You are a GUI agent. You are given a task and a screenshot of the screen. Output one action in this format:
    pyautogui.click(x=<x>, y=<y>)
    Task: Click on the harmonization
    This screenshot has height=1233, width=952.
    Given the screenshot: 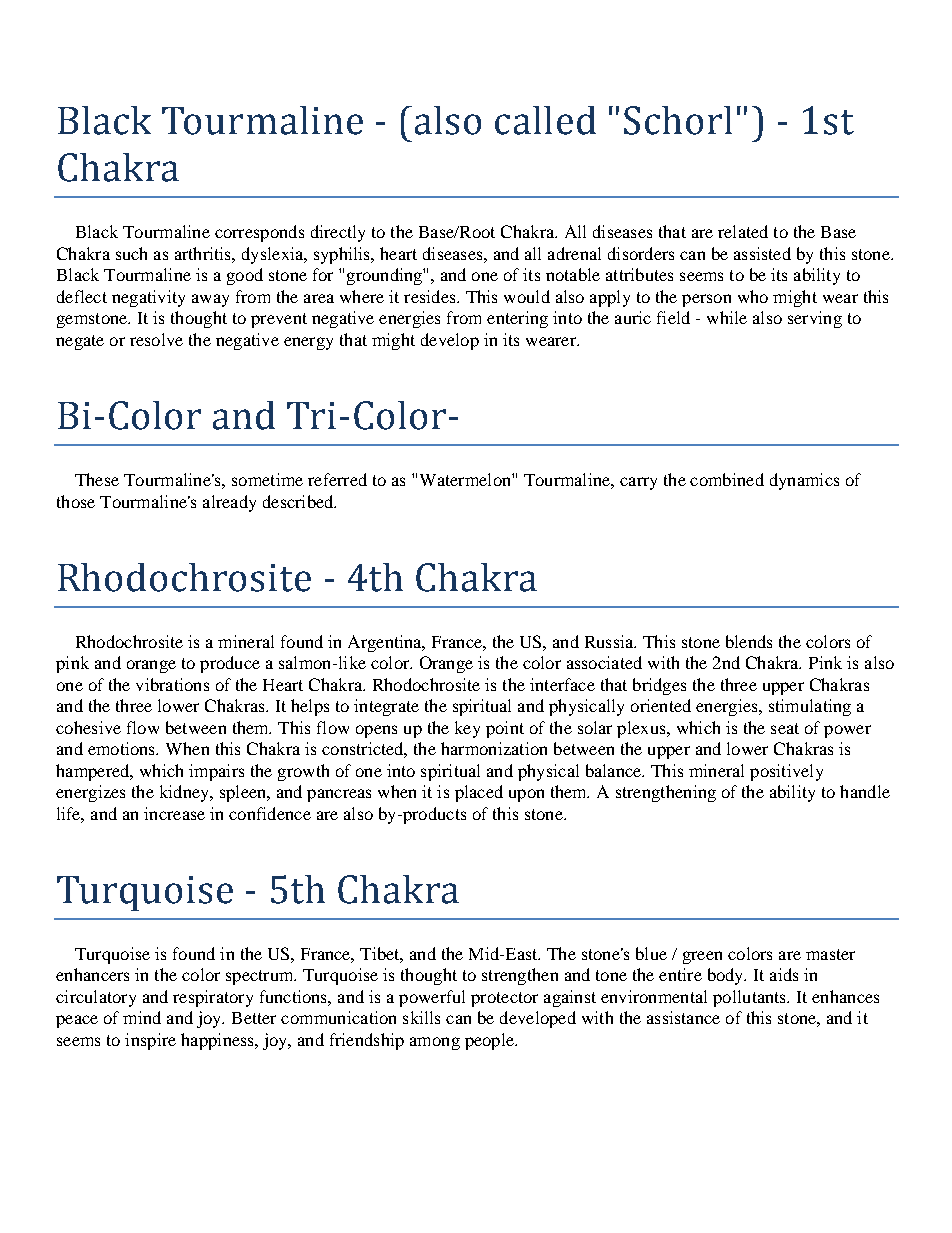 What is the action you would take?
    pyautogui.click(x=494, y=748)
